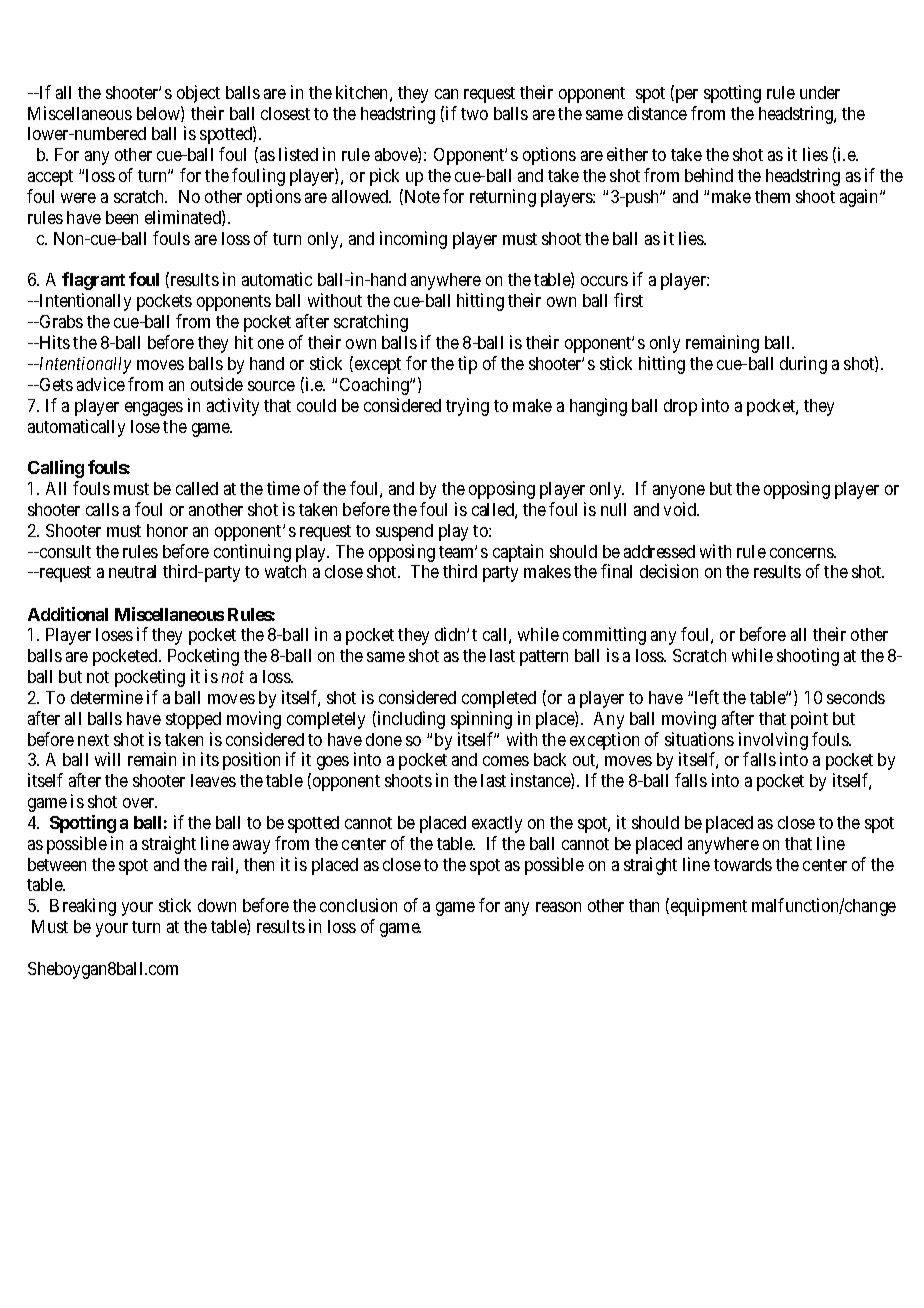  Describe the element at coordinates (358, 905) in the page. I see `conclusion` at that location.
